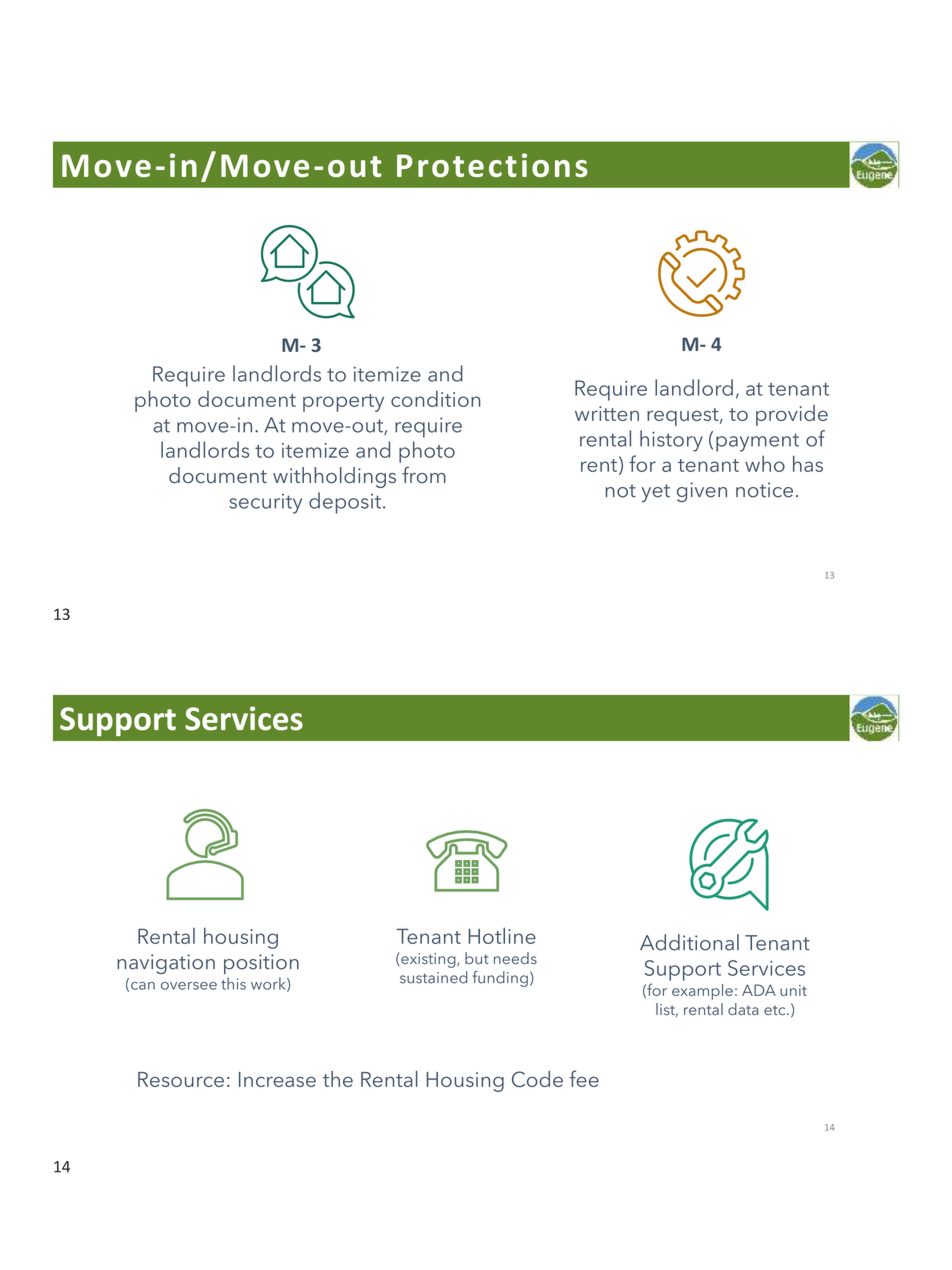  Describe the element at coordinates (265, 504) in the document. I see `security` at that location.
